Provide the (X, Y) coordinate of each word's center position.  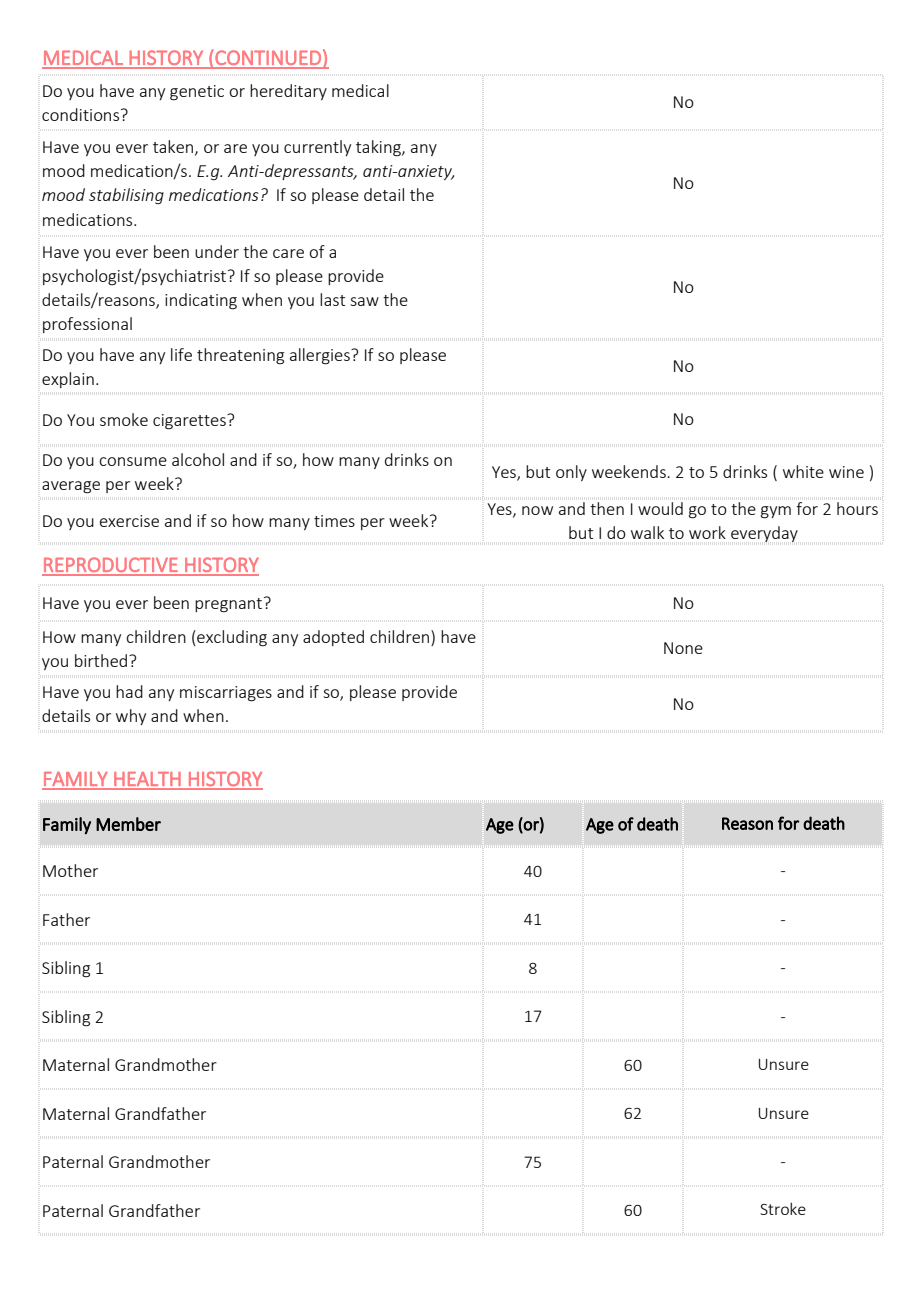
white (803, 471)
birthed (102, 660)
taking (379, 148)
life (181, 354)
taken (174, 147)
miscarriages (226, 694)
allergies (321, 356)
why (131, 717)
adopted (333, 638)
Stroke (783, 1208)
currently (317, 148)
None (683, 648)
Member (128, 824)
